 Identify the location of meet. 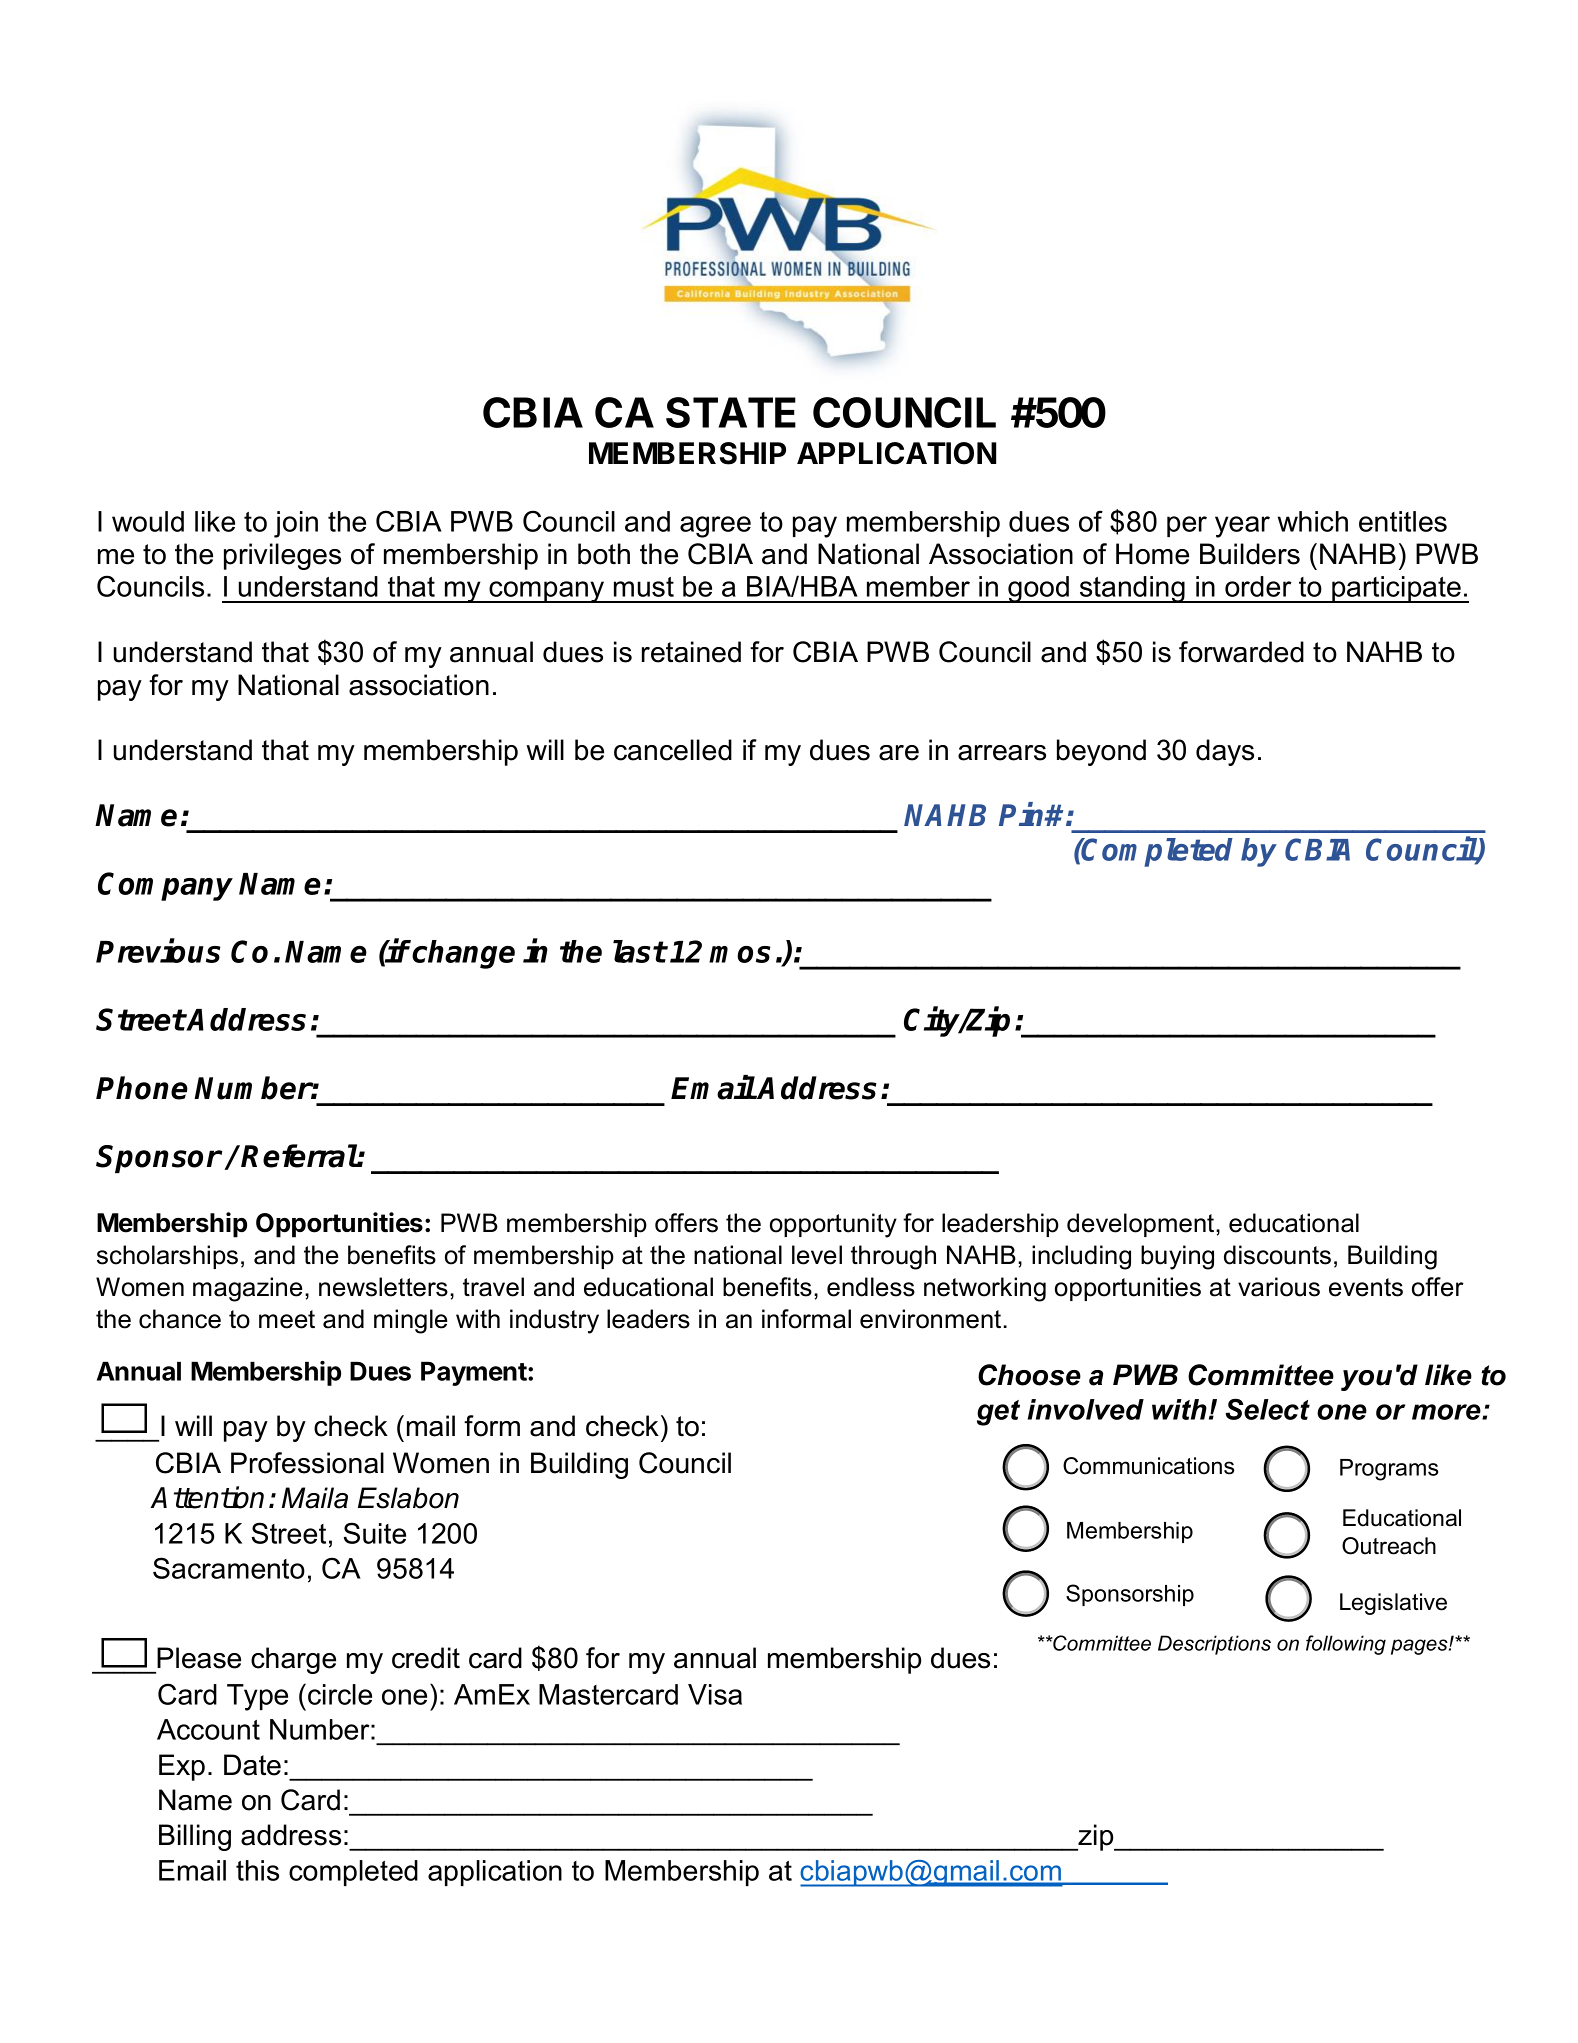
(287, 1319).
